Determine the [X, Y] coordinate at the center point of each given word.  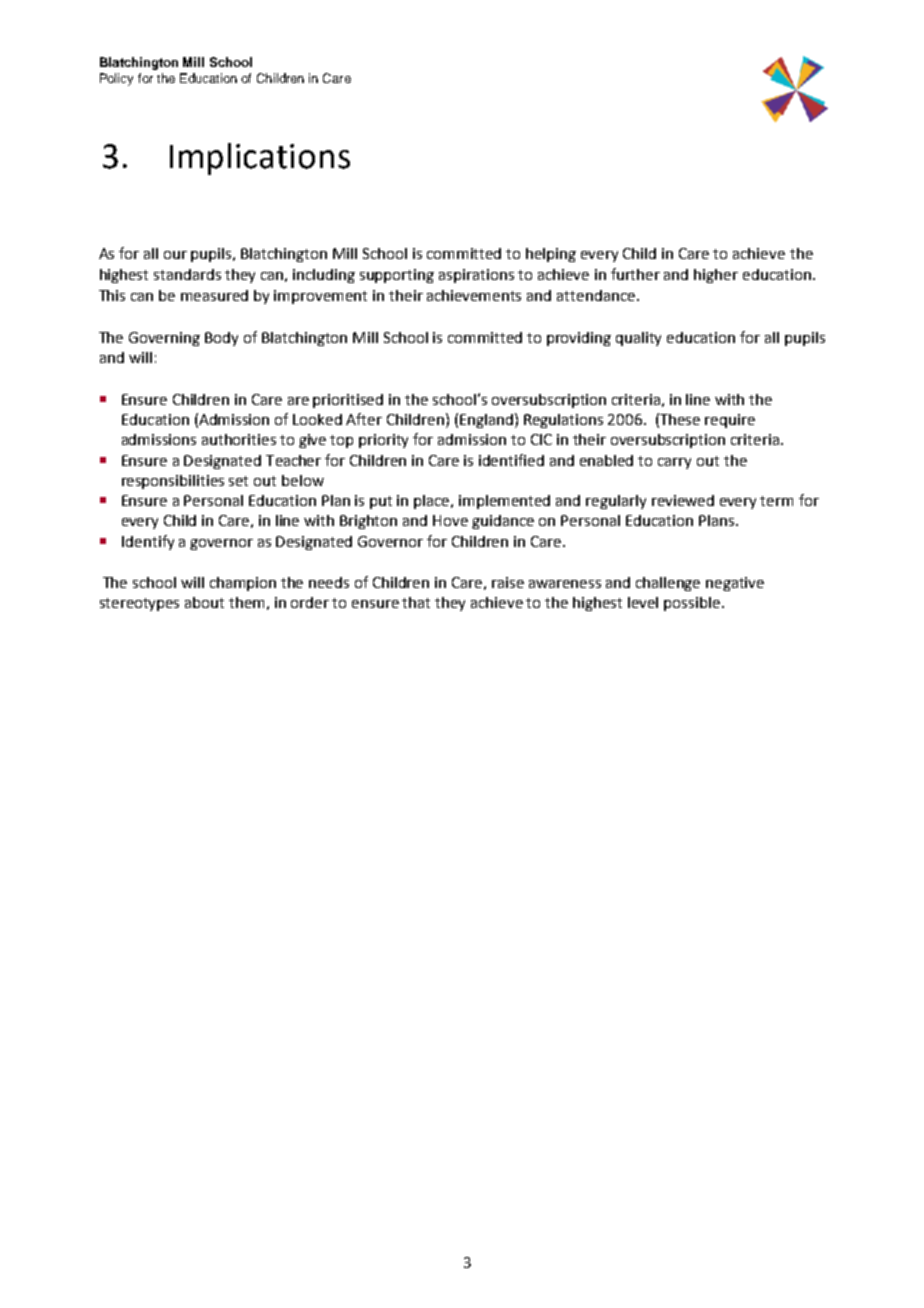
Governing [164, 339]
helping [551, 255]
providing [579, 339]
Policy [116, 79]
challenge [668, 584]
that [416, 602]
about [204, 602]
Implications [260, 159]
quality [638, 339]
